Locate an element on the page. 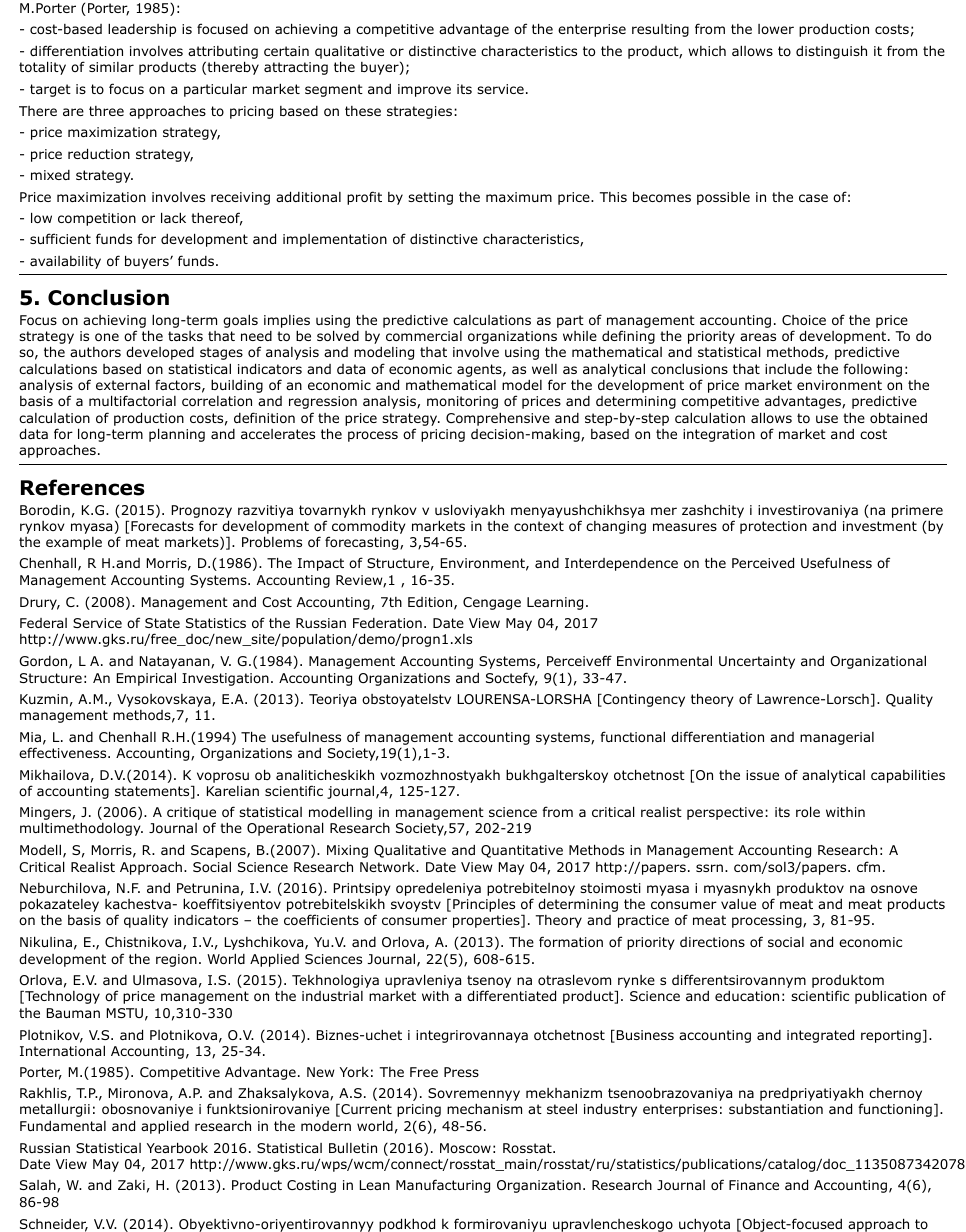  Cengage is located at coordinates (492, 603).
